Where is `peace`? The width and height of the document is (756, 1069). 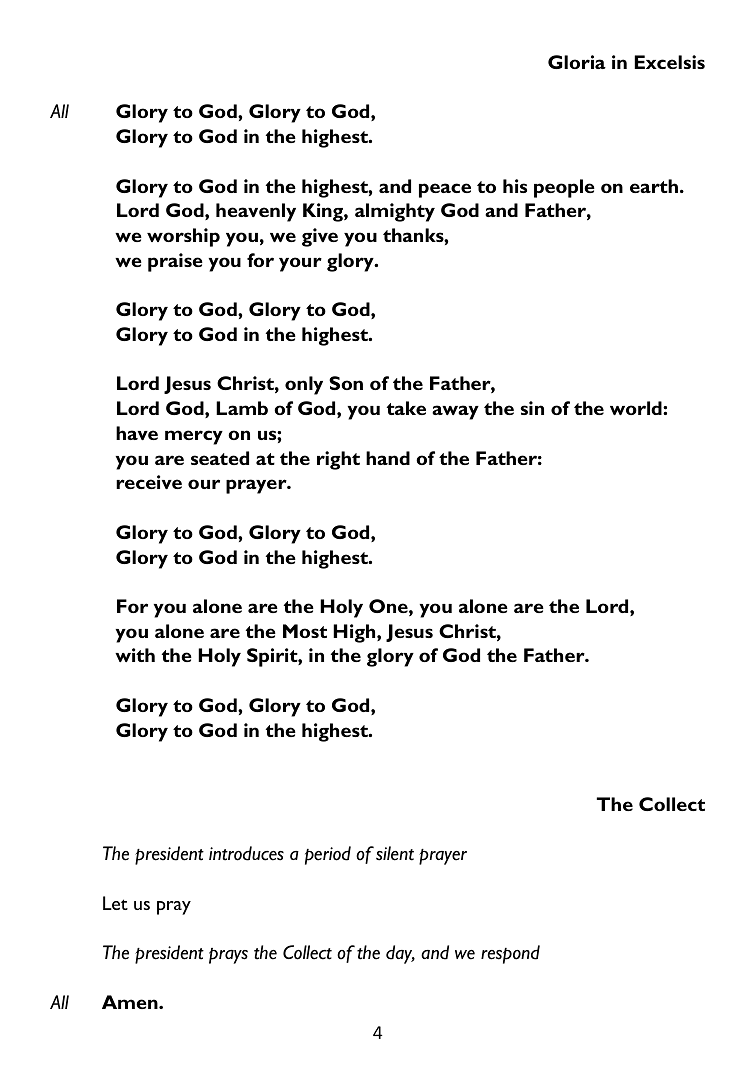
peace is located at coordinates (445, 190).
